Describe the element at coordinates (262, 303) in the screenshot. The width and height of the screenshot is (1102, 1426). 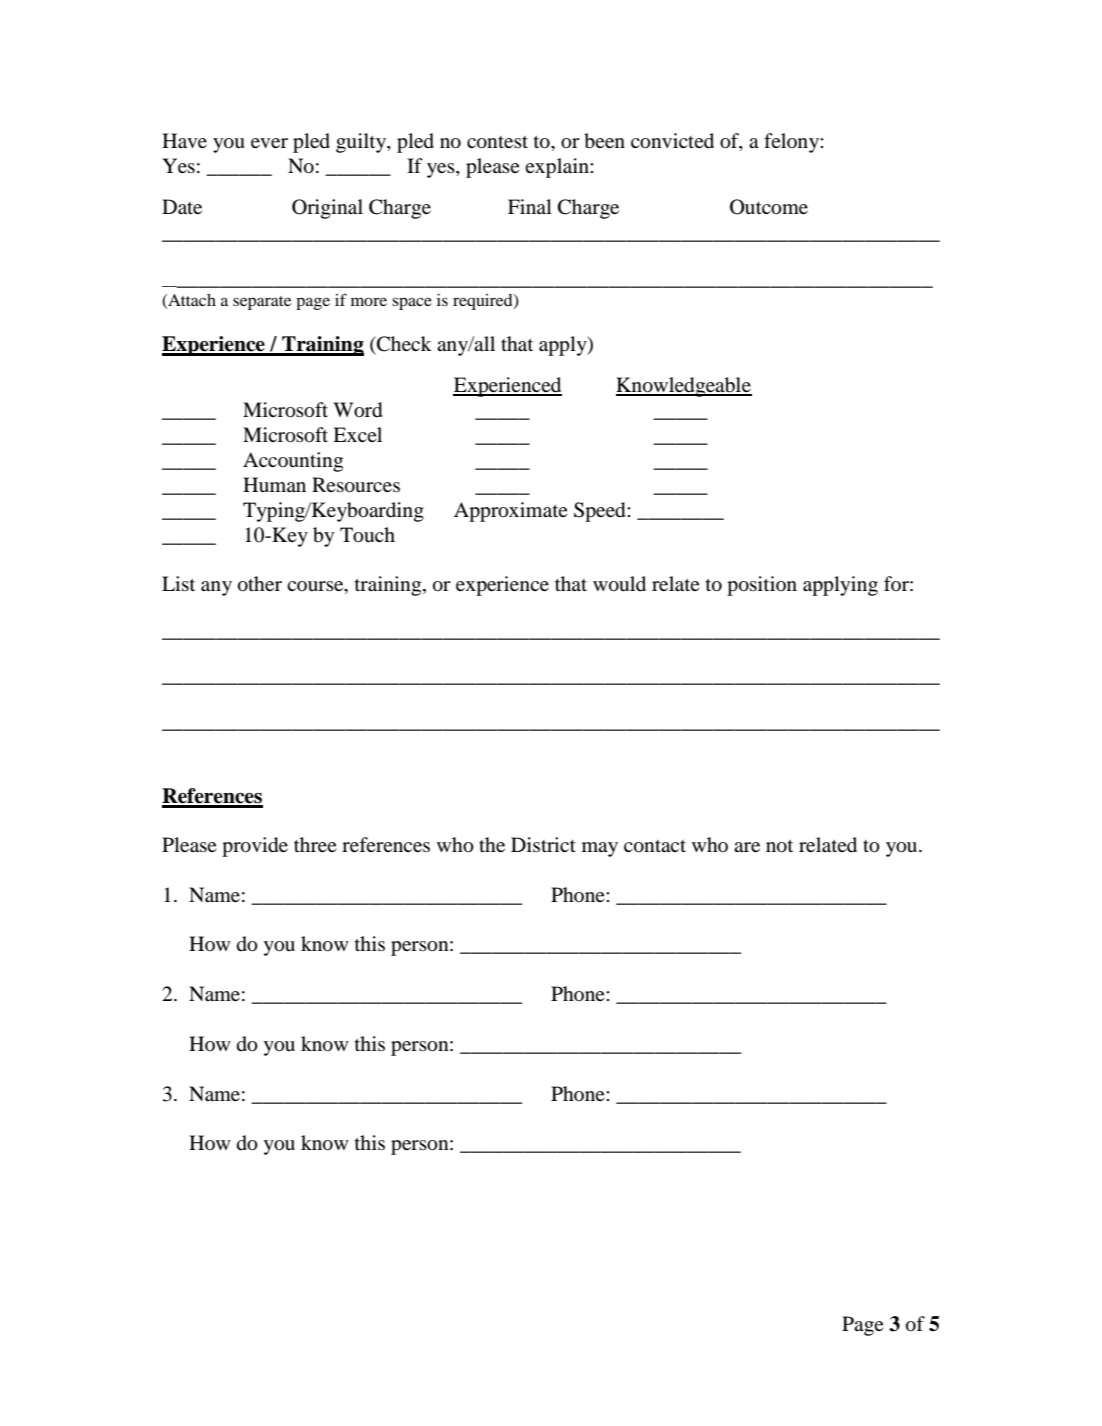
I see `separate` at that location.
